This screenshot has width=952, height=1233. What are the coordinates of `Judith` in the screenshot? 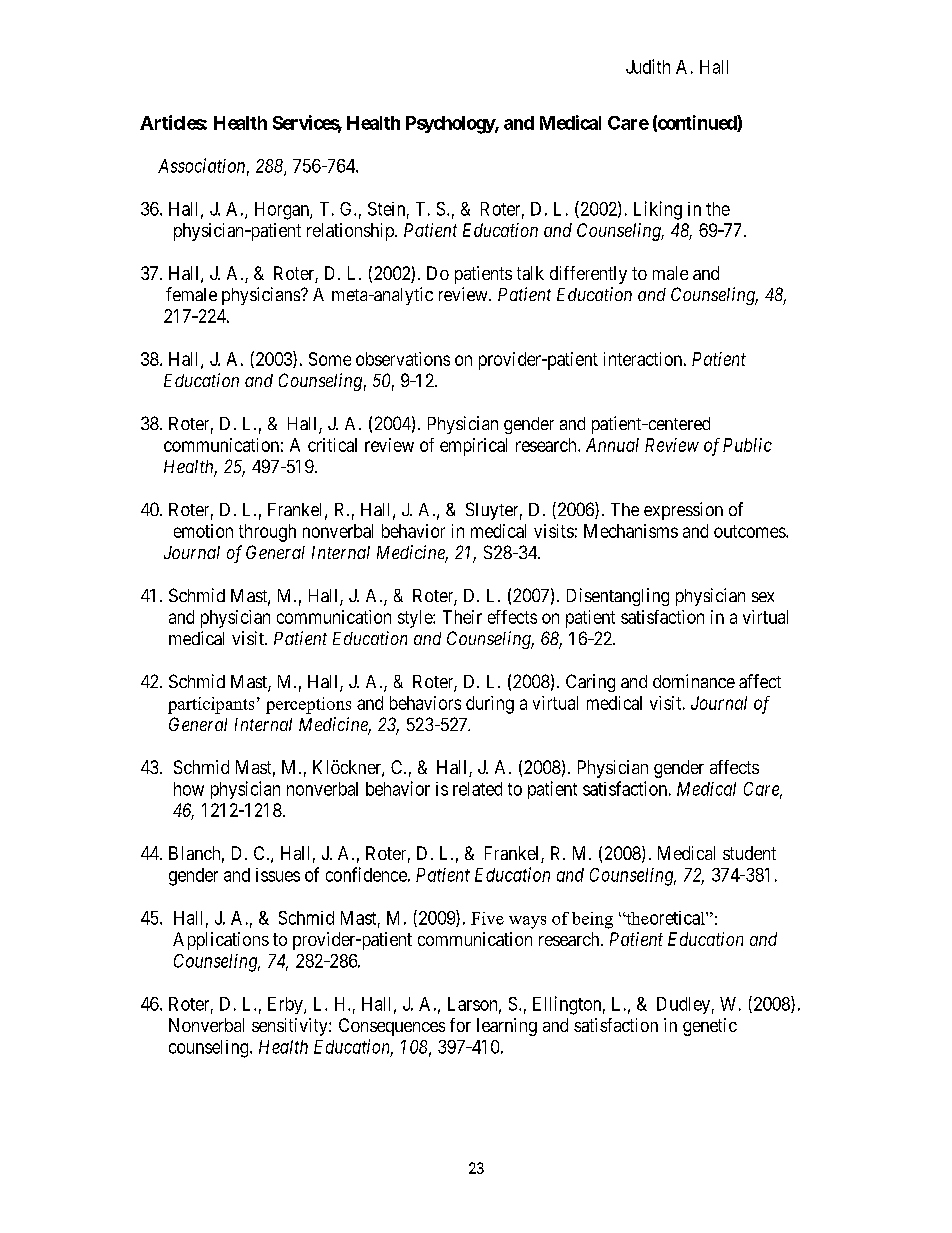 It's located at (648, 66).
